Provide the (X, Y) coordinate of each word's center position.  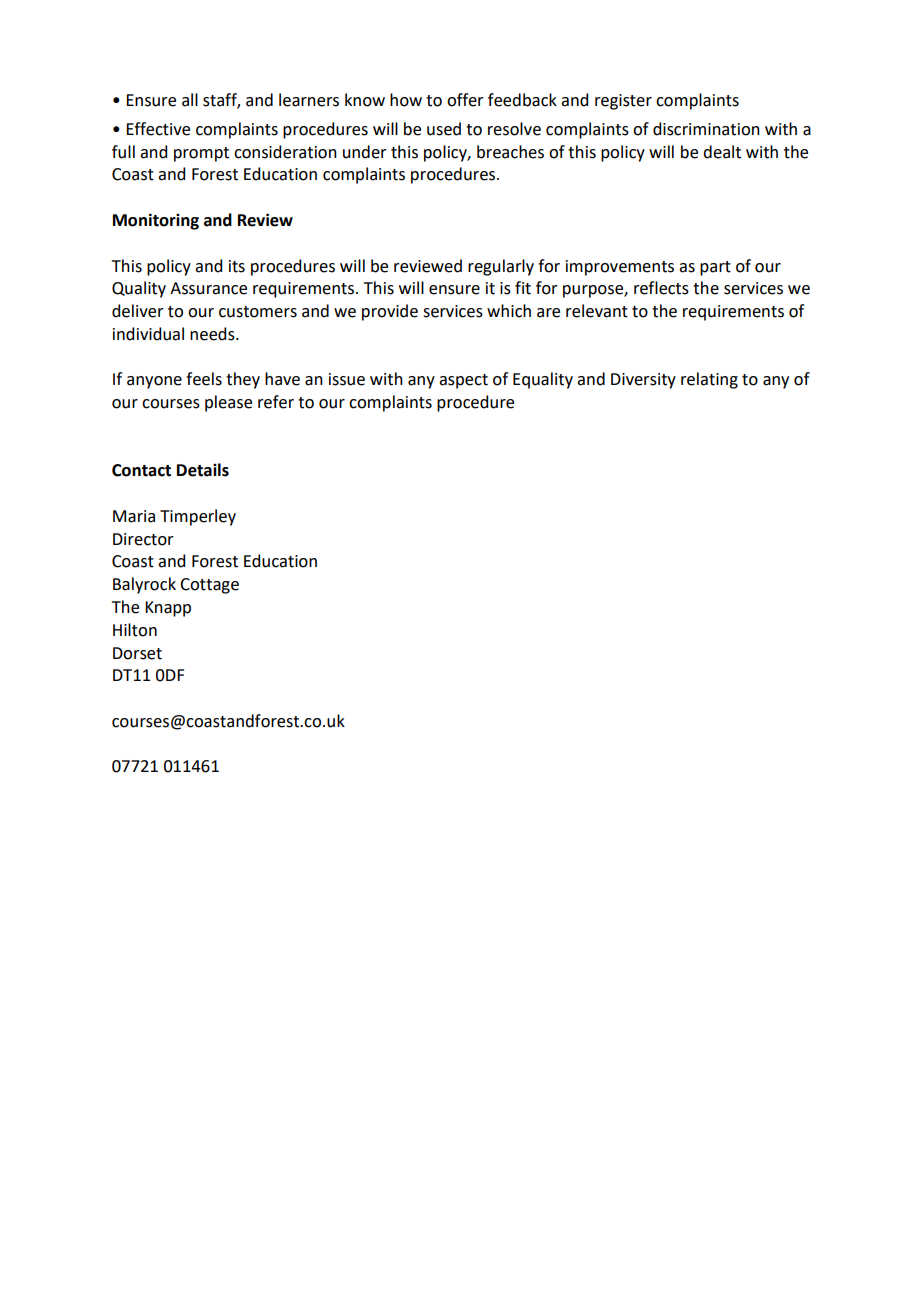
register (623, 102)
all (190, 100)
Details (203, 470)
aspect (463, 381)
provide (390, 312)
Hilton (135, 630)
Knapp (168, 609)
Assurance (208, 288)
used (444, 129)
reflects (661, 288)
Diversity (643, 381)
